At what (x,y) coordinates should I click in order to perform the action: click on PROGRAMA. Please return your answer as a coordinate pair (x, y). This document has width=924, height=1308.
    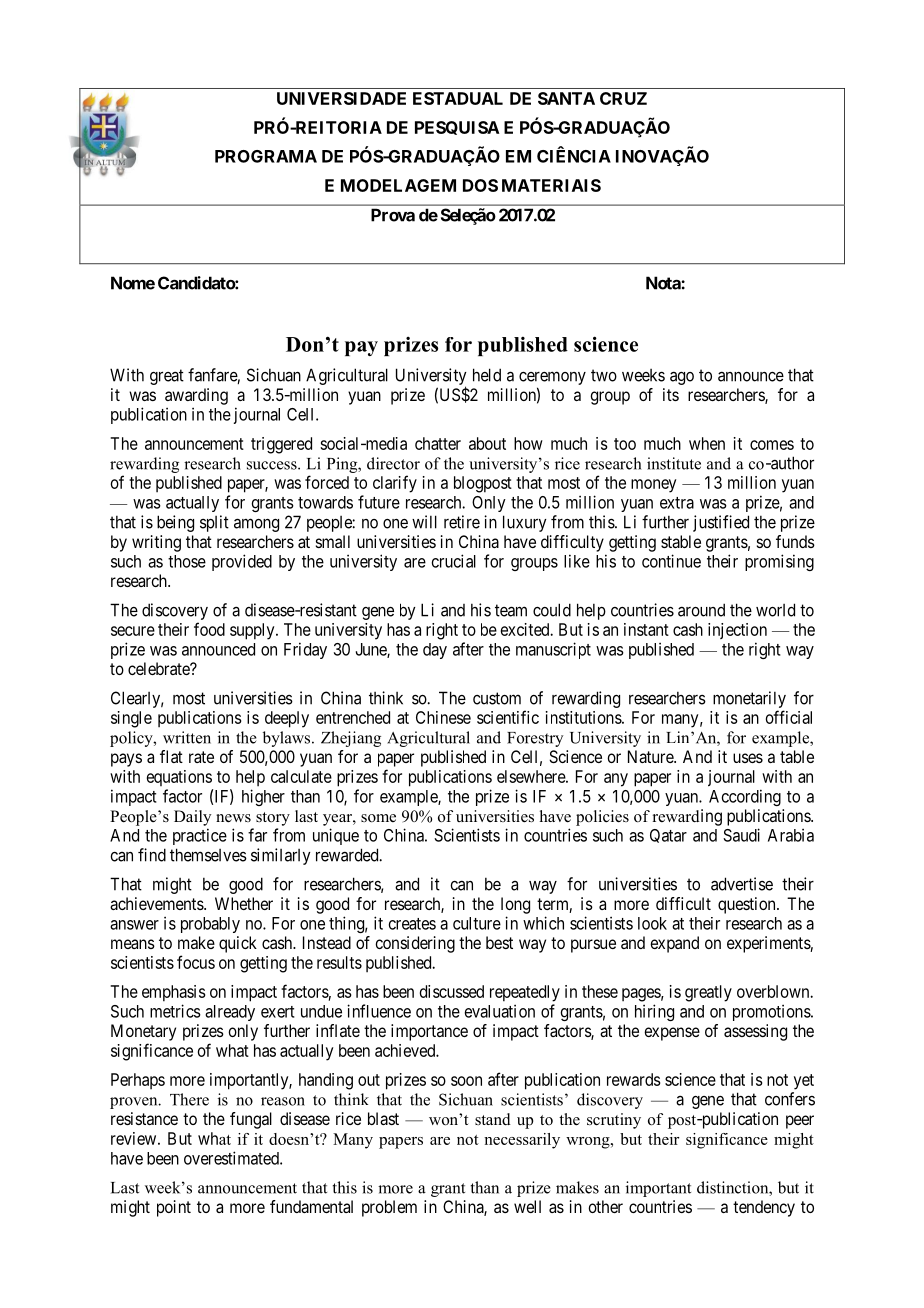
    Looking at the image, I should click on (266, 156).
